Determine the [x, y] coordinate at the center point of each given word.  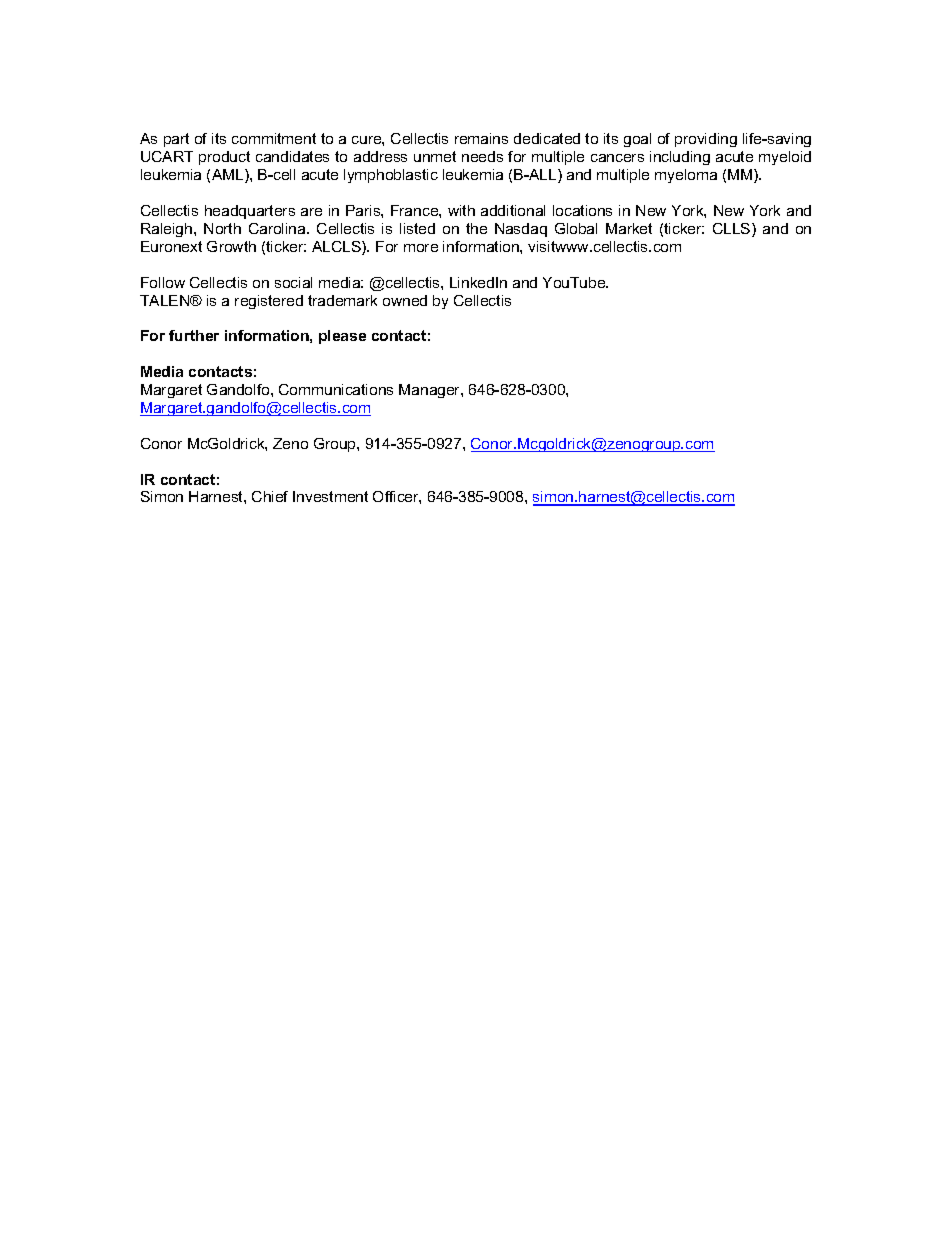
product [224, 158]
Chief [270, 496]
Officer [397, 497]
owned [405, 300]
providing [706, 140]
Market [629, 228]
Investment [330, 496]
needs [482, 156]
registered [269, 302]
